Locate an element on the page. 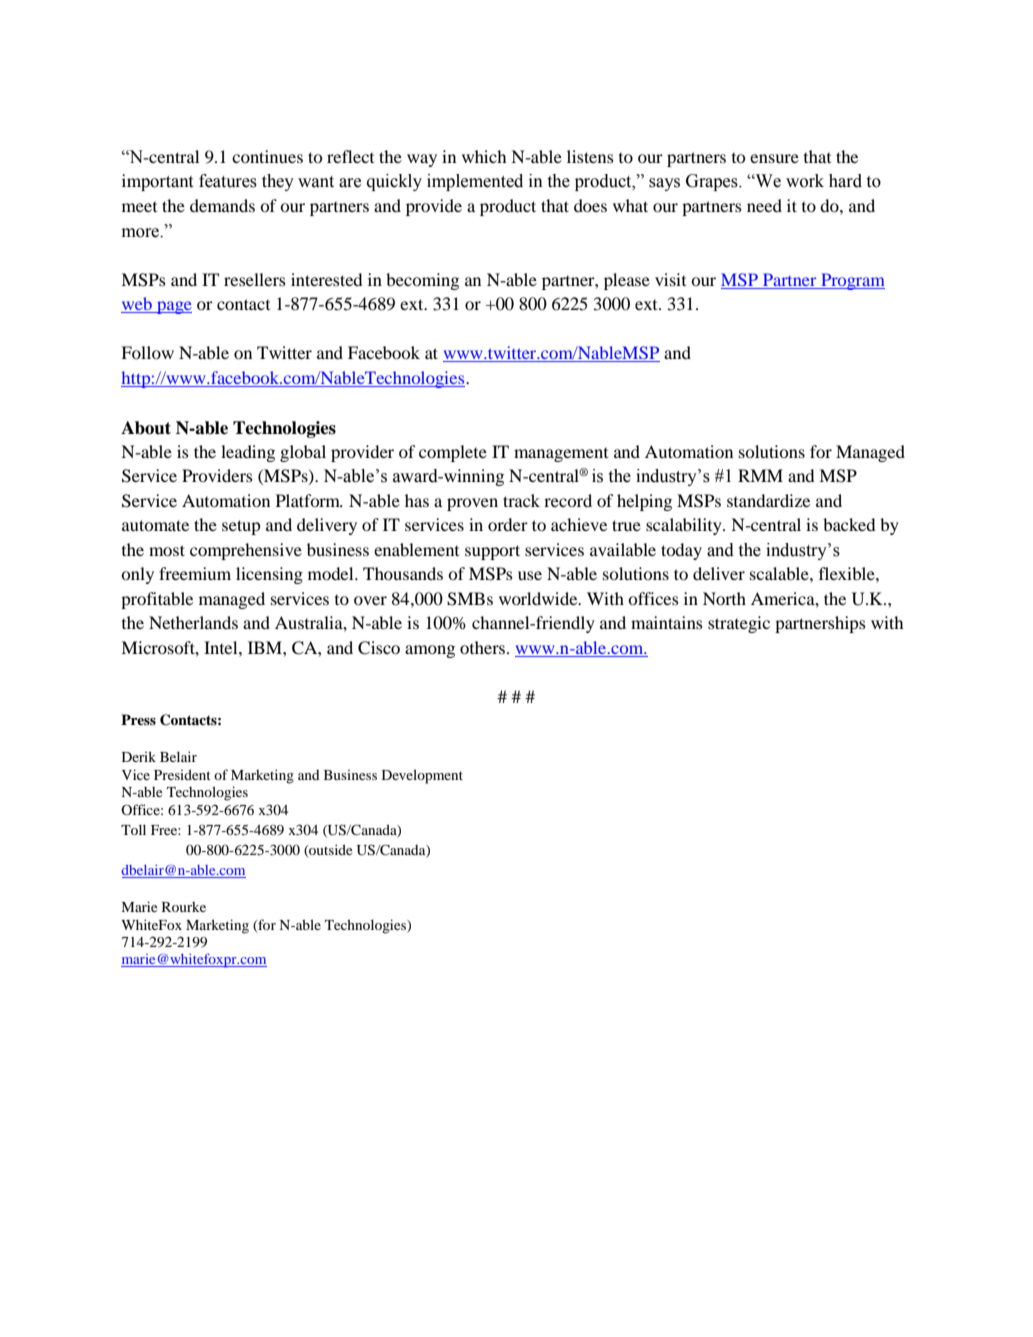  implemented is located at coordinates (475, 182).
